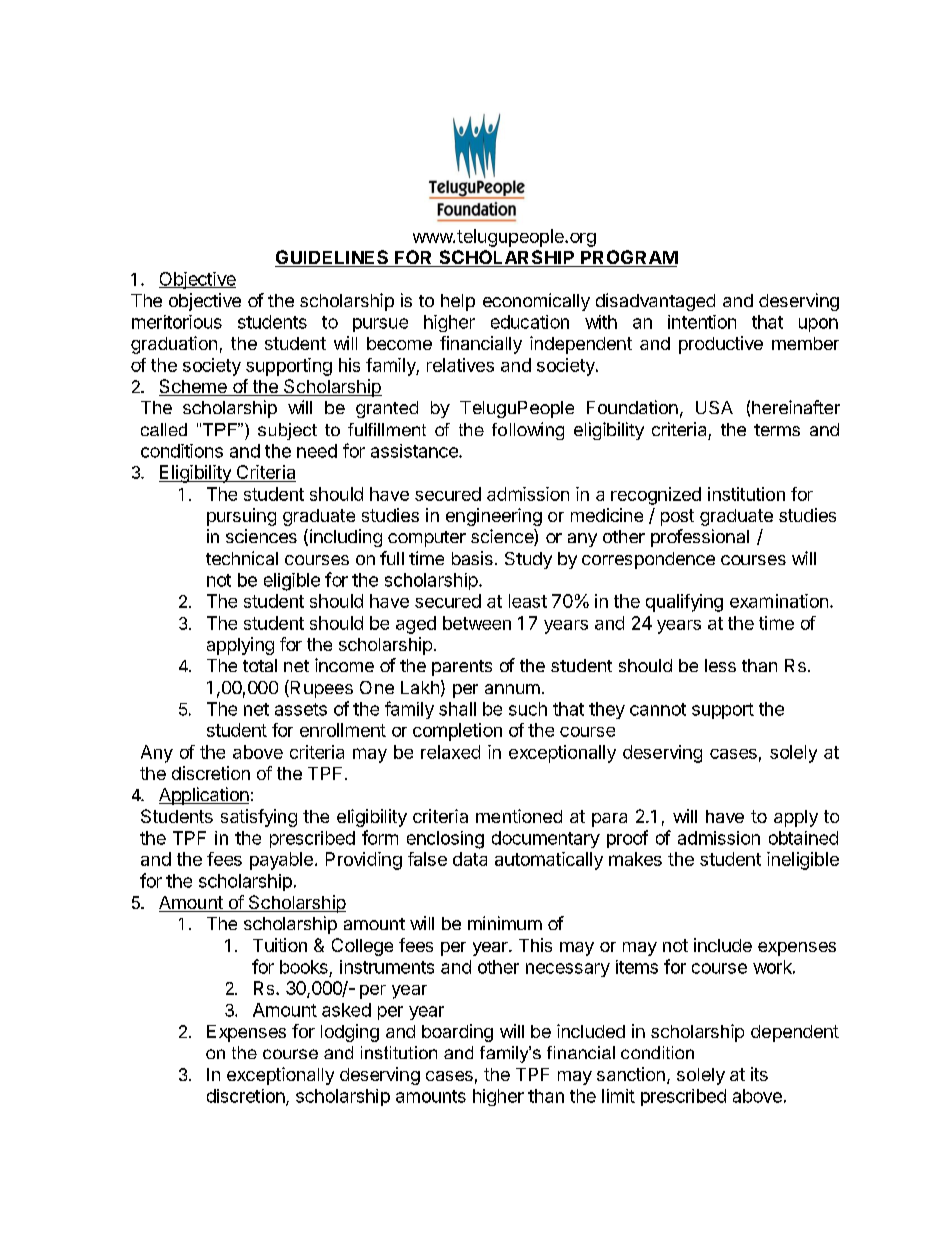  Describe the element at coordinates (260, 665) in the screenshot. I see `total` at that location.
